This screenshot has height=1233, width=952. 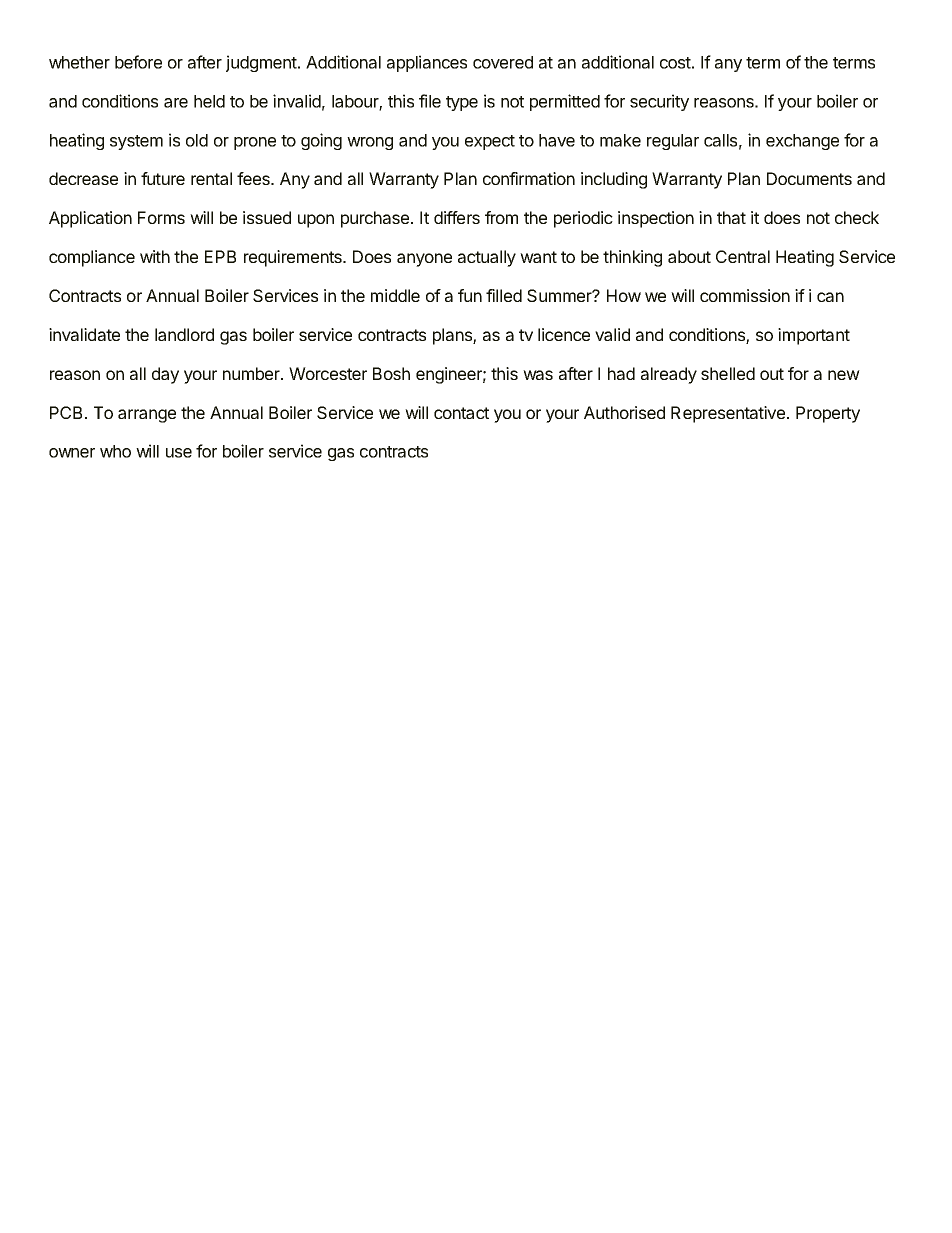 I want to click on security, so click(x=659, y=102).
